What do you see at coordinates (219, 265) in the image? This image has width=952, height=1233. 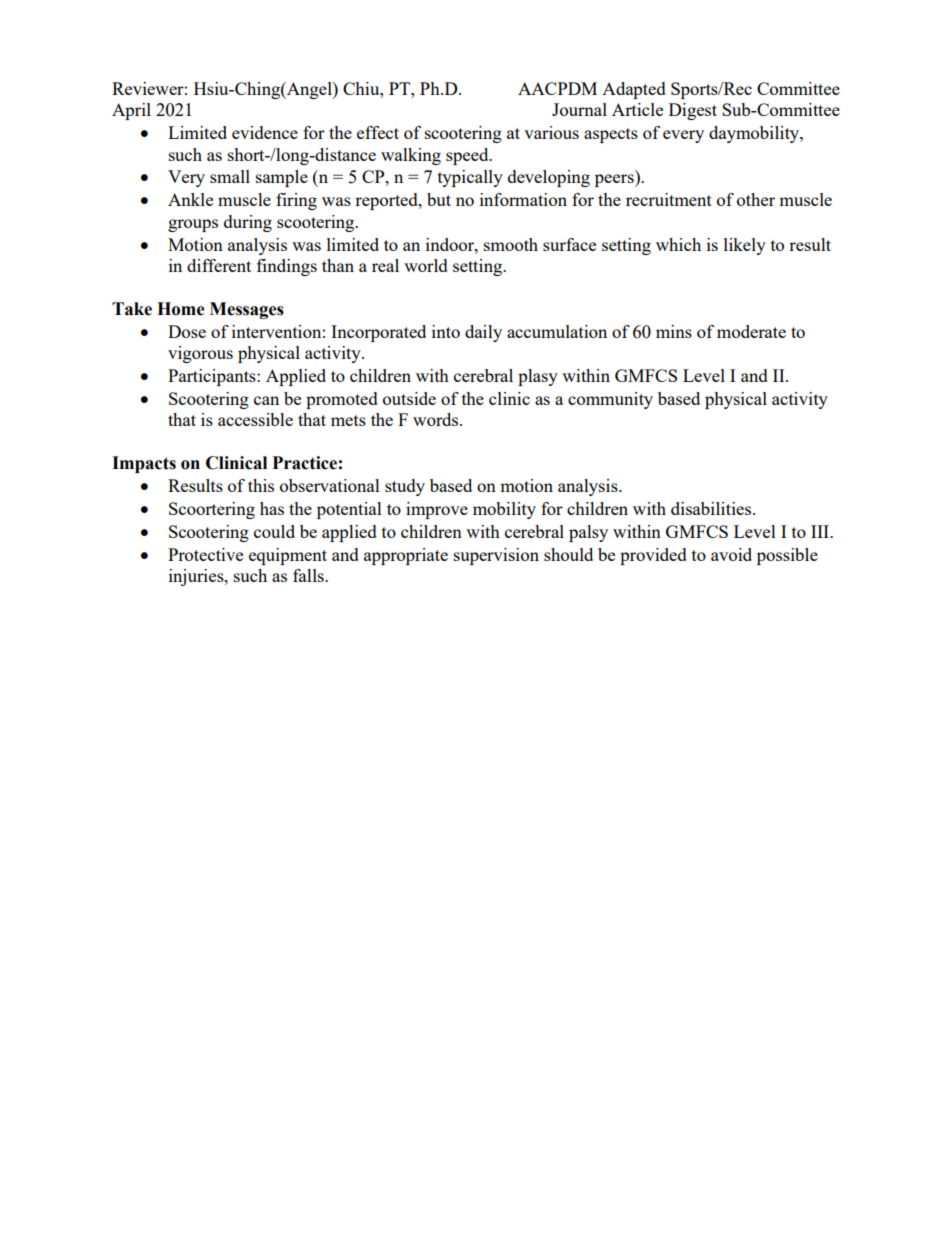 I see `different` at bounding box center [219, 265].
